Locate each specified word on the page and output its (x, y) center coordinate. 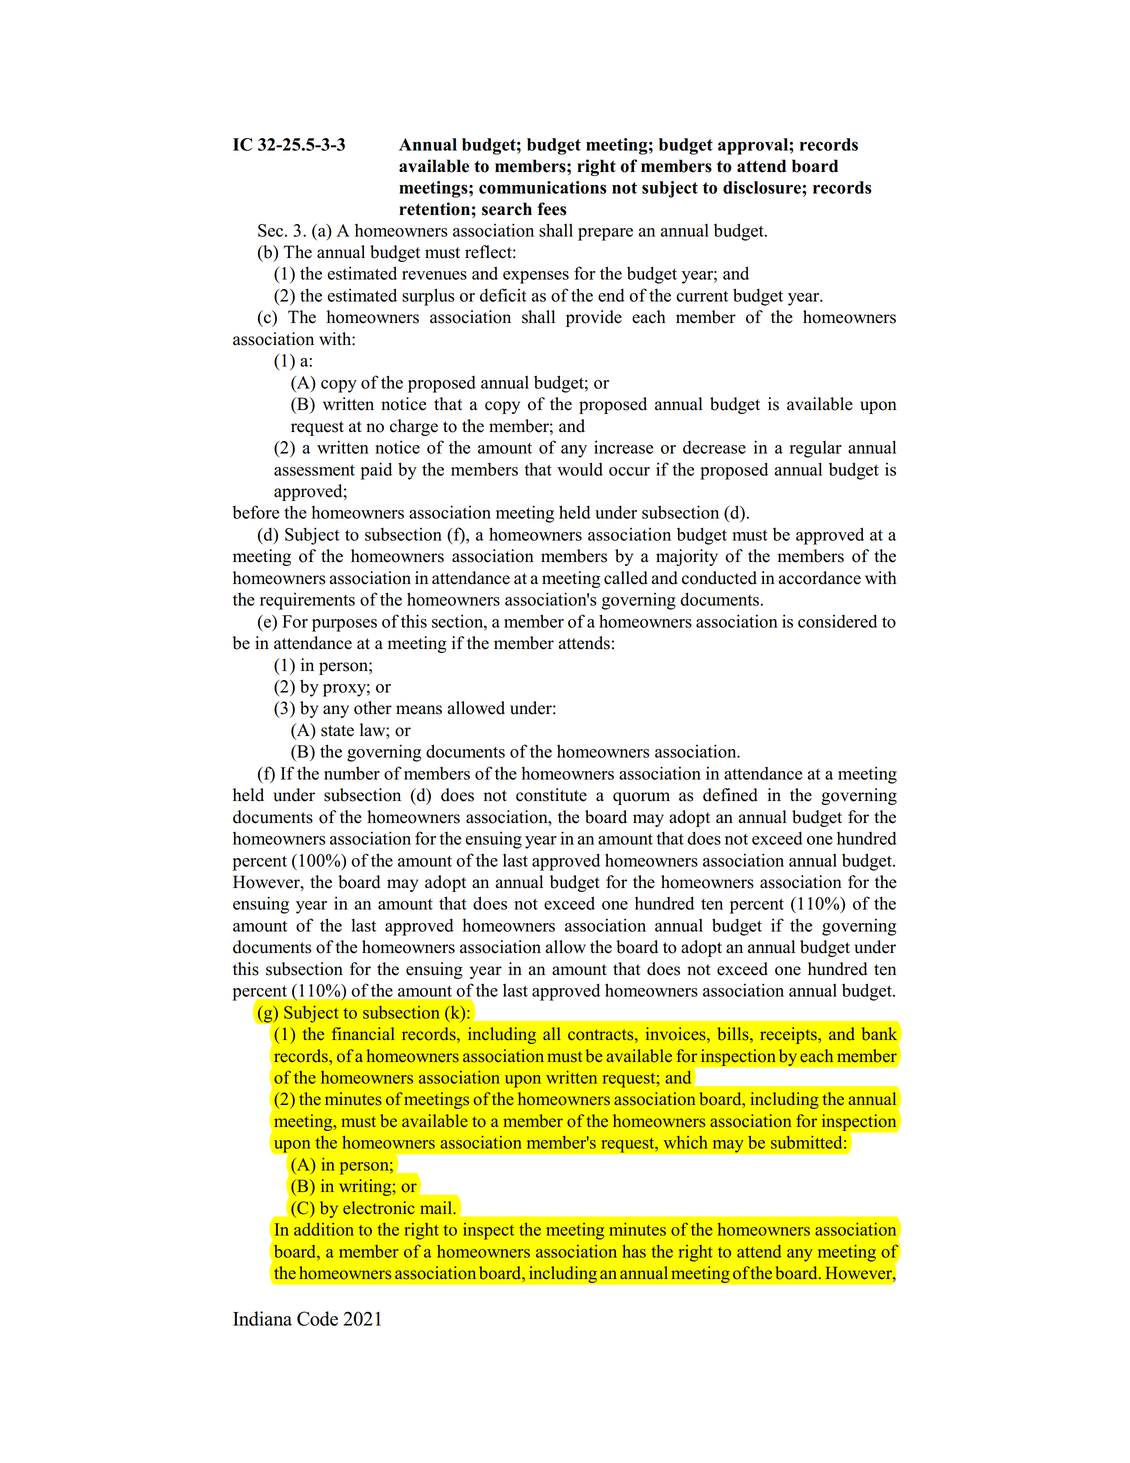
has (634, 1251)
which (685, 1142)
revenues (434, 275)
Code (317, 1318)
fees (552, 209)
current (702, 296)
